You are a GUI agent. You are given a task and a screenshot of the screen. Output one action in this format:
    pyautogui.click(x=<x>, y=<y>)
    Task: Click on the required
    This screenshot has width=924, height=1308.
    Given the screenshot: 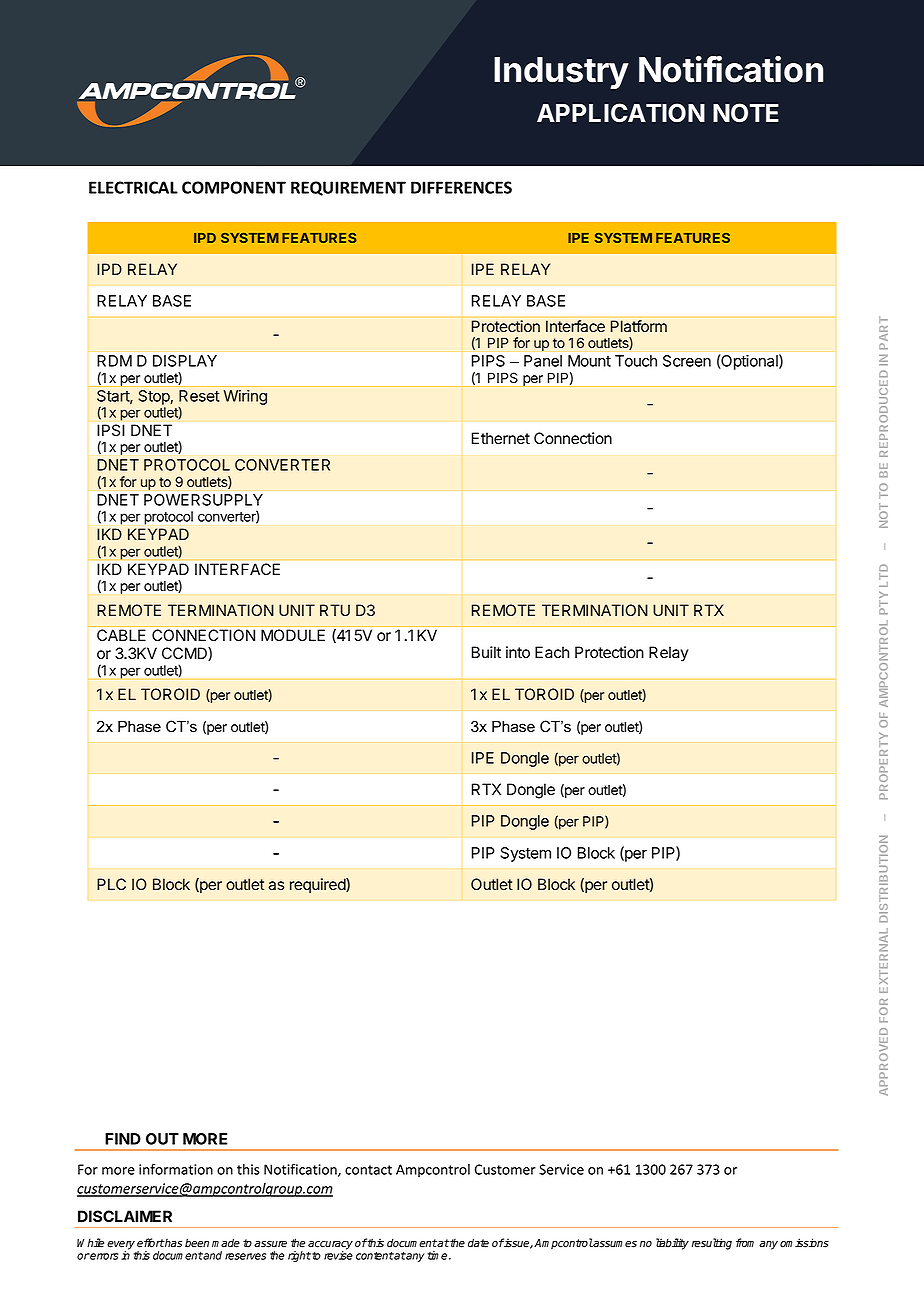 What is the action you would take?
    pyautogui.click(x=318, y=885)
